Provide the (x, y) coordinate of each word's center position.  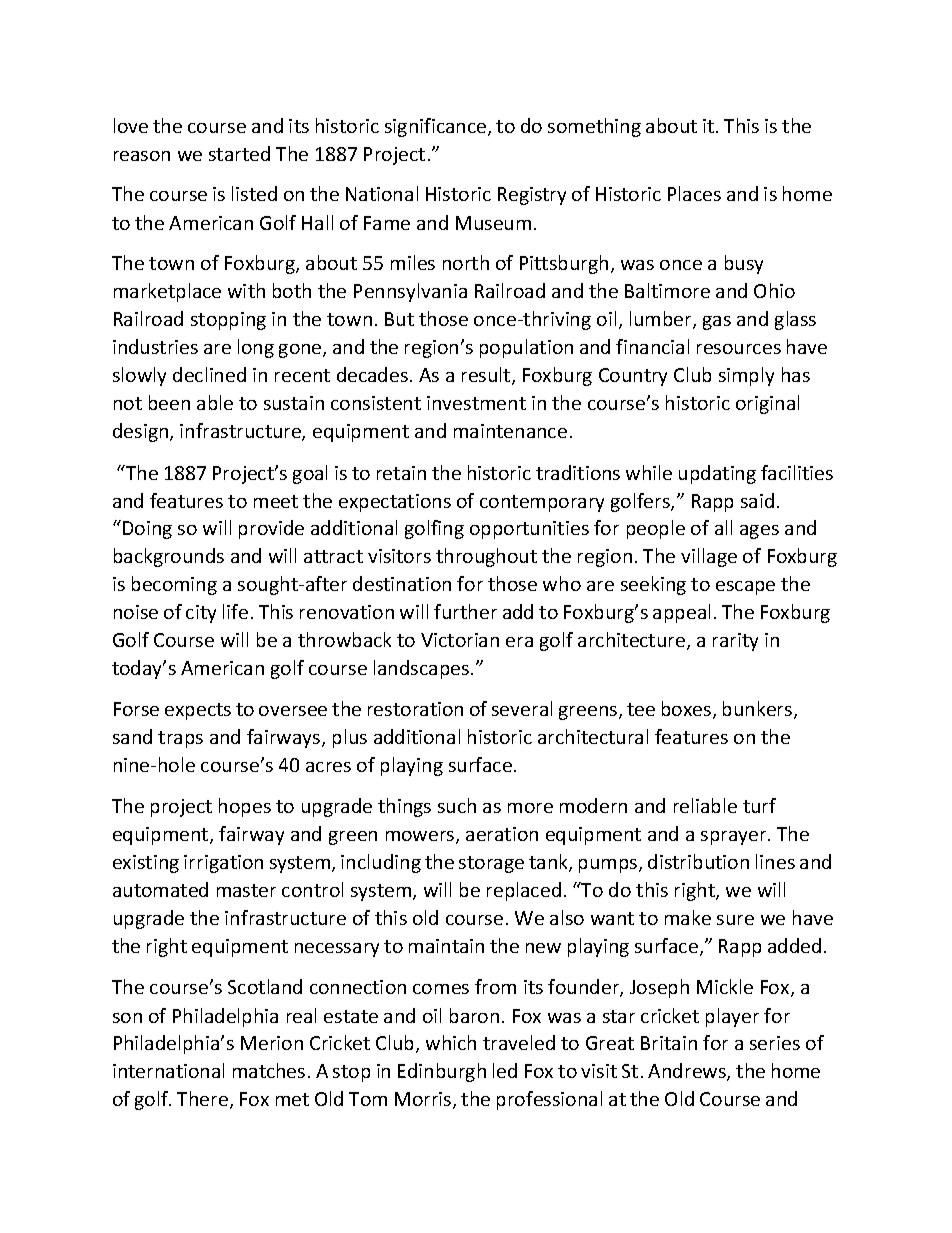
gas (717, 323)
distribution (698, 861)
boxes (688, 710)
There (204, 1100)
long (256, 348)
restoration (415, 709)
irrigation (223, 864)
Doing (147, 530)
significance (437, 127)
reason (142, 156)
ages (759, 532)
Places (694, 193)
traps (180, 739)
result (487, 376)
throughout (486, 557)
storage (491, 864)
